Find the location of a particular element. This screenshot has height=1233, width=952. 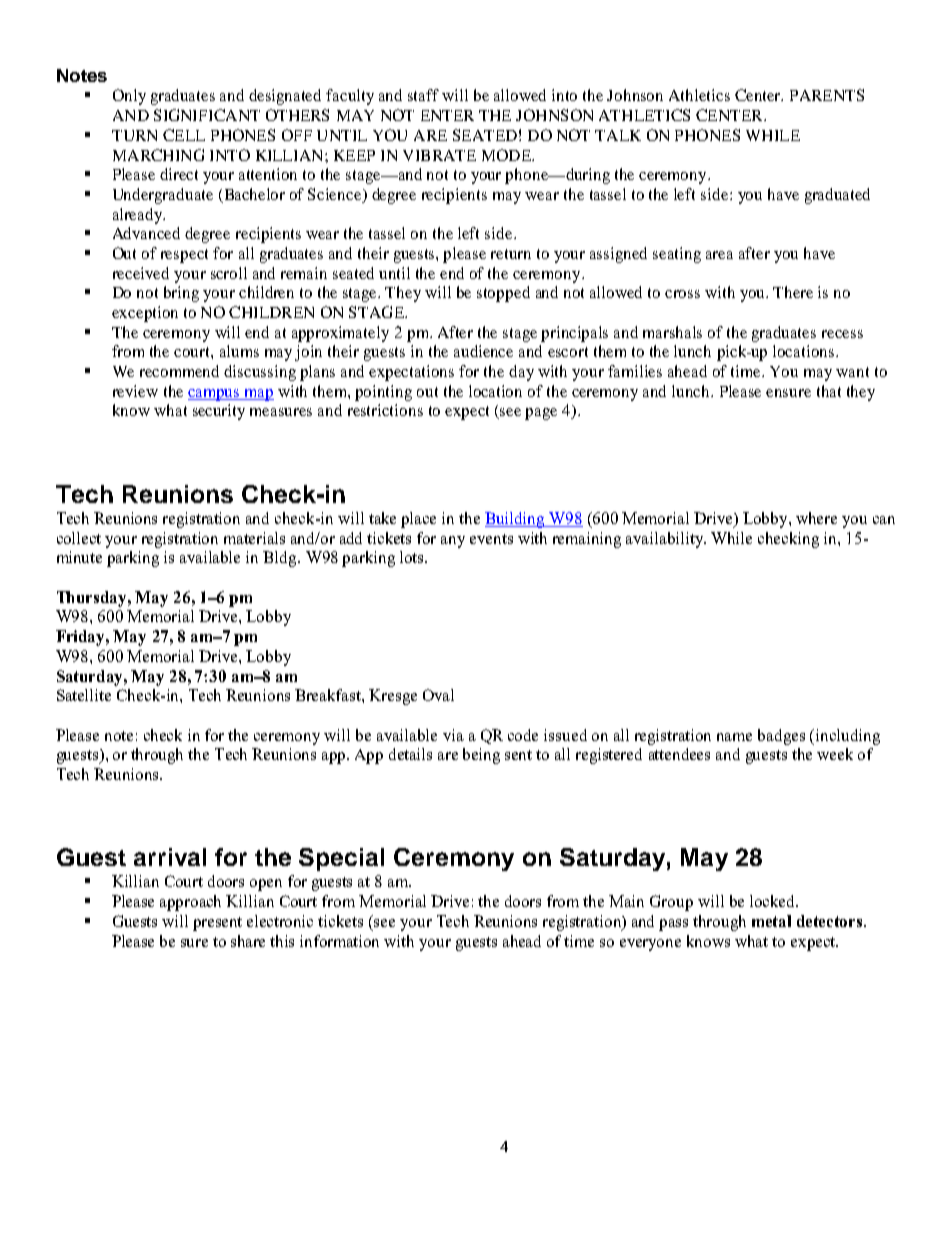

approach is located at coordinates (190, 903).
